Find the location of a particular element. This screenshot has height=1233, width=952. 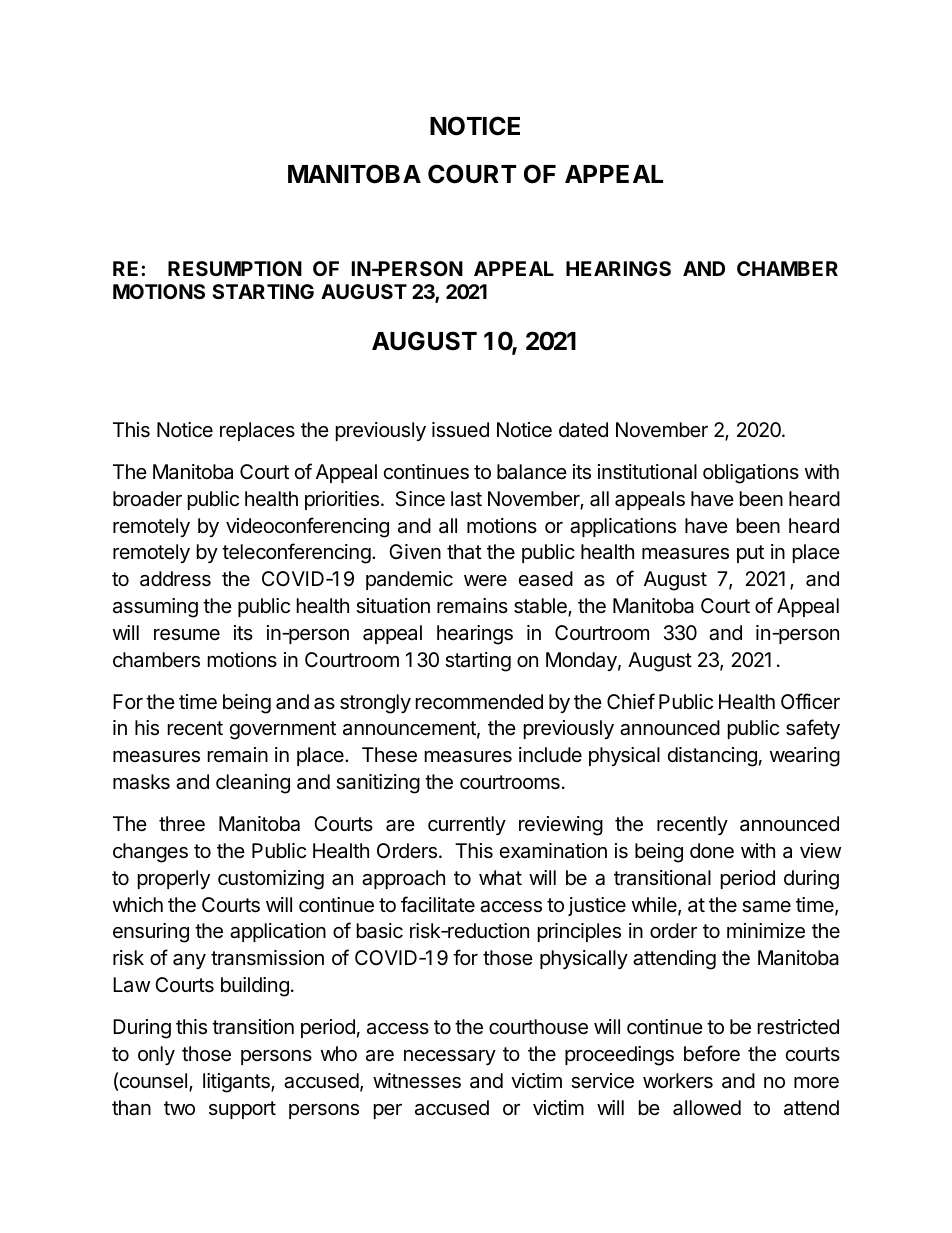

RESUMPTION is located at coordinates (235, 268).
